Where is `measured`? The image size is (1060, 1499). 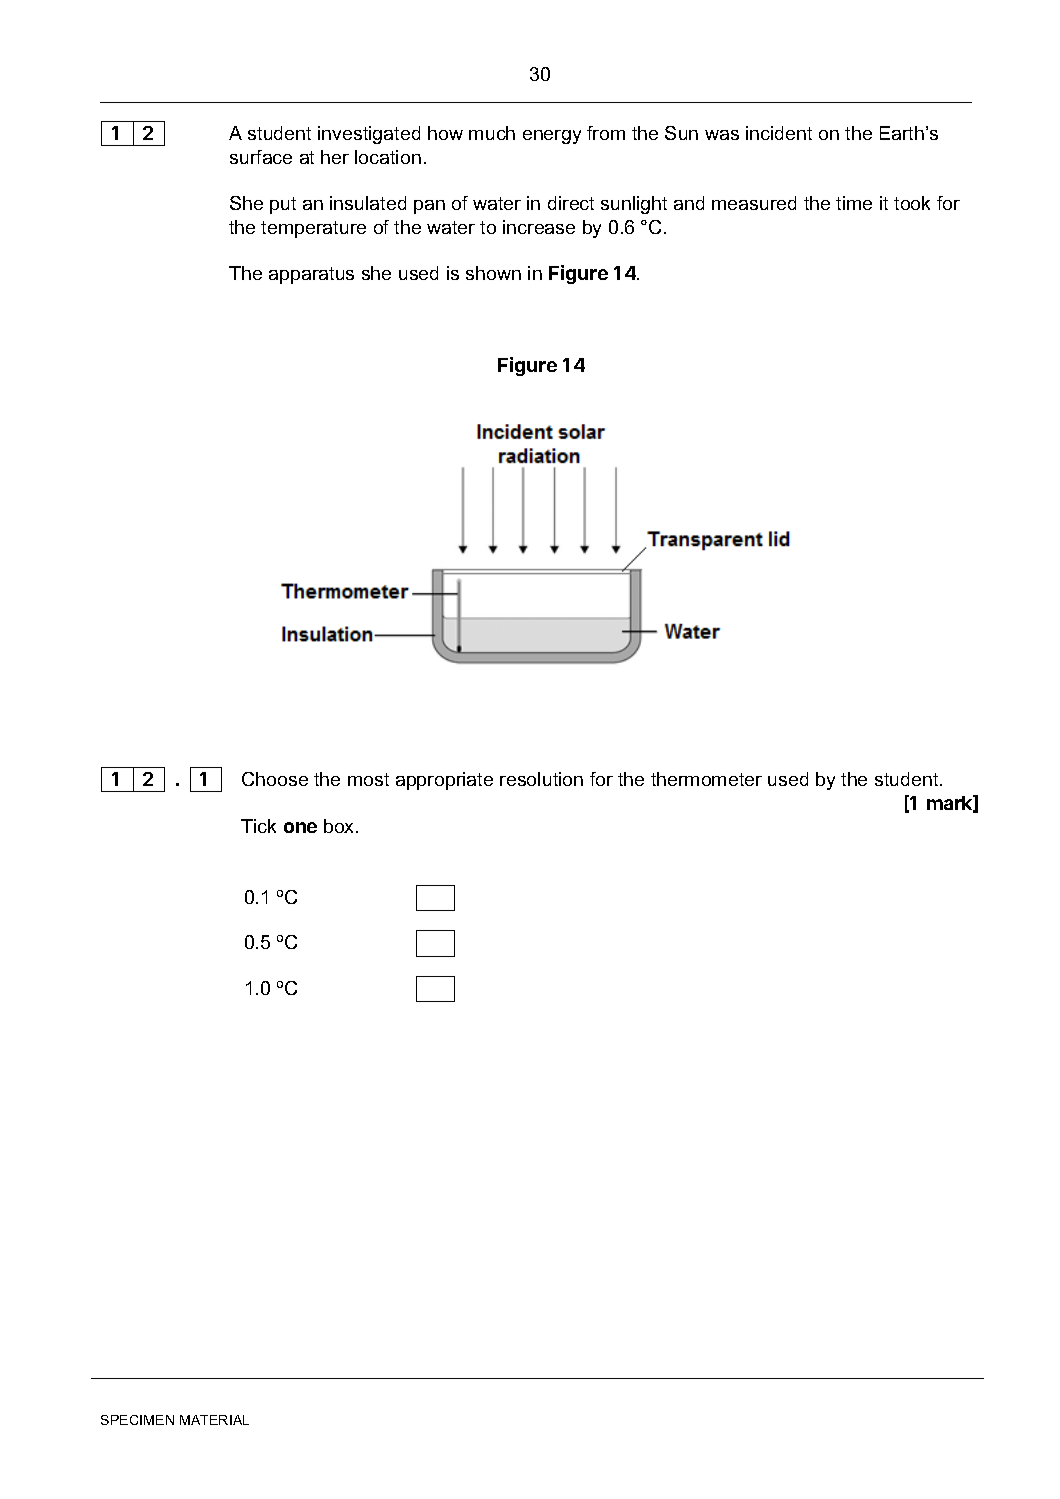 measured is located at coordinates (754, 203).
